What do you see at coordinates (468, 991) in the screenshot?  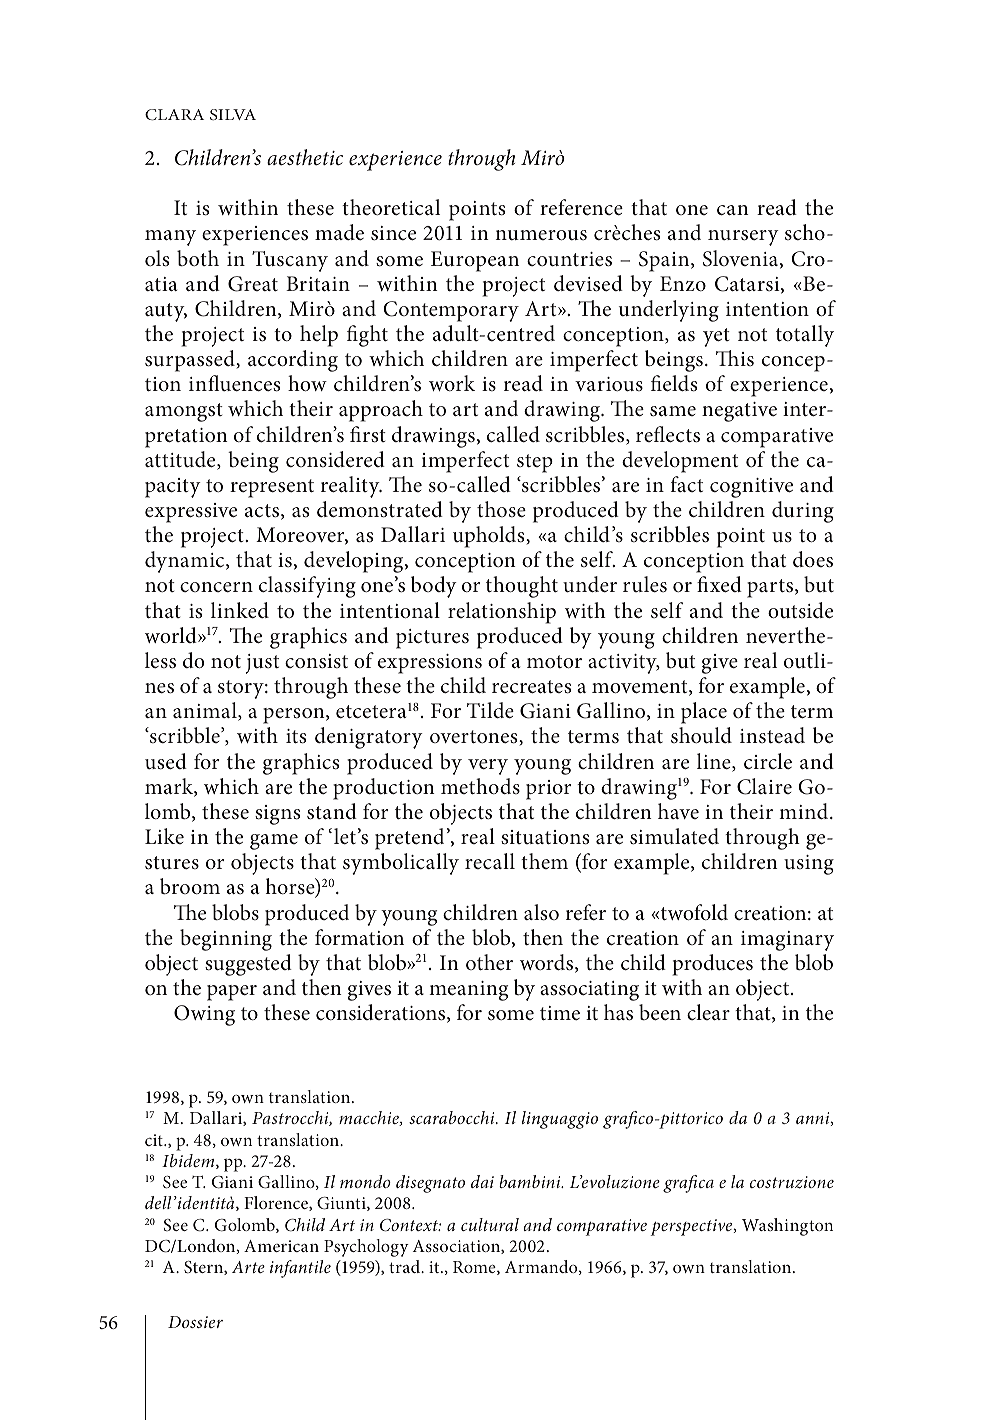 I see `meaning` at bounding box center [468, 991].
